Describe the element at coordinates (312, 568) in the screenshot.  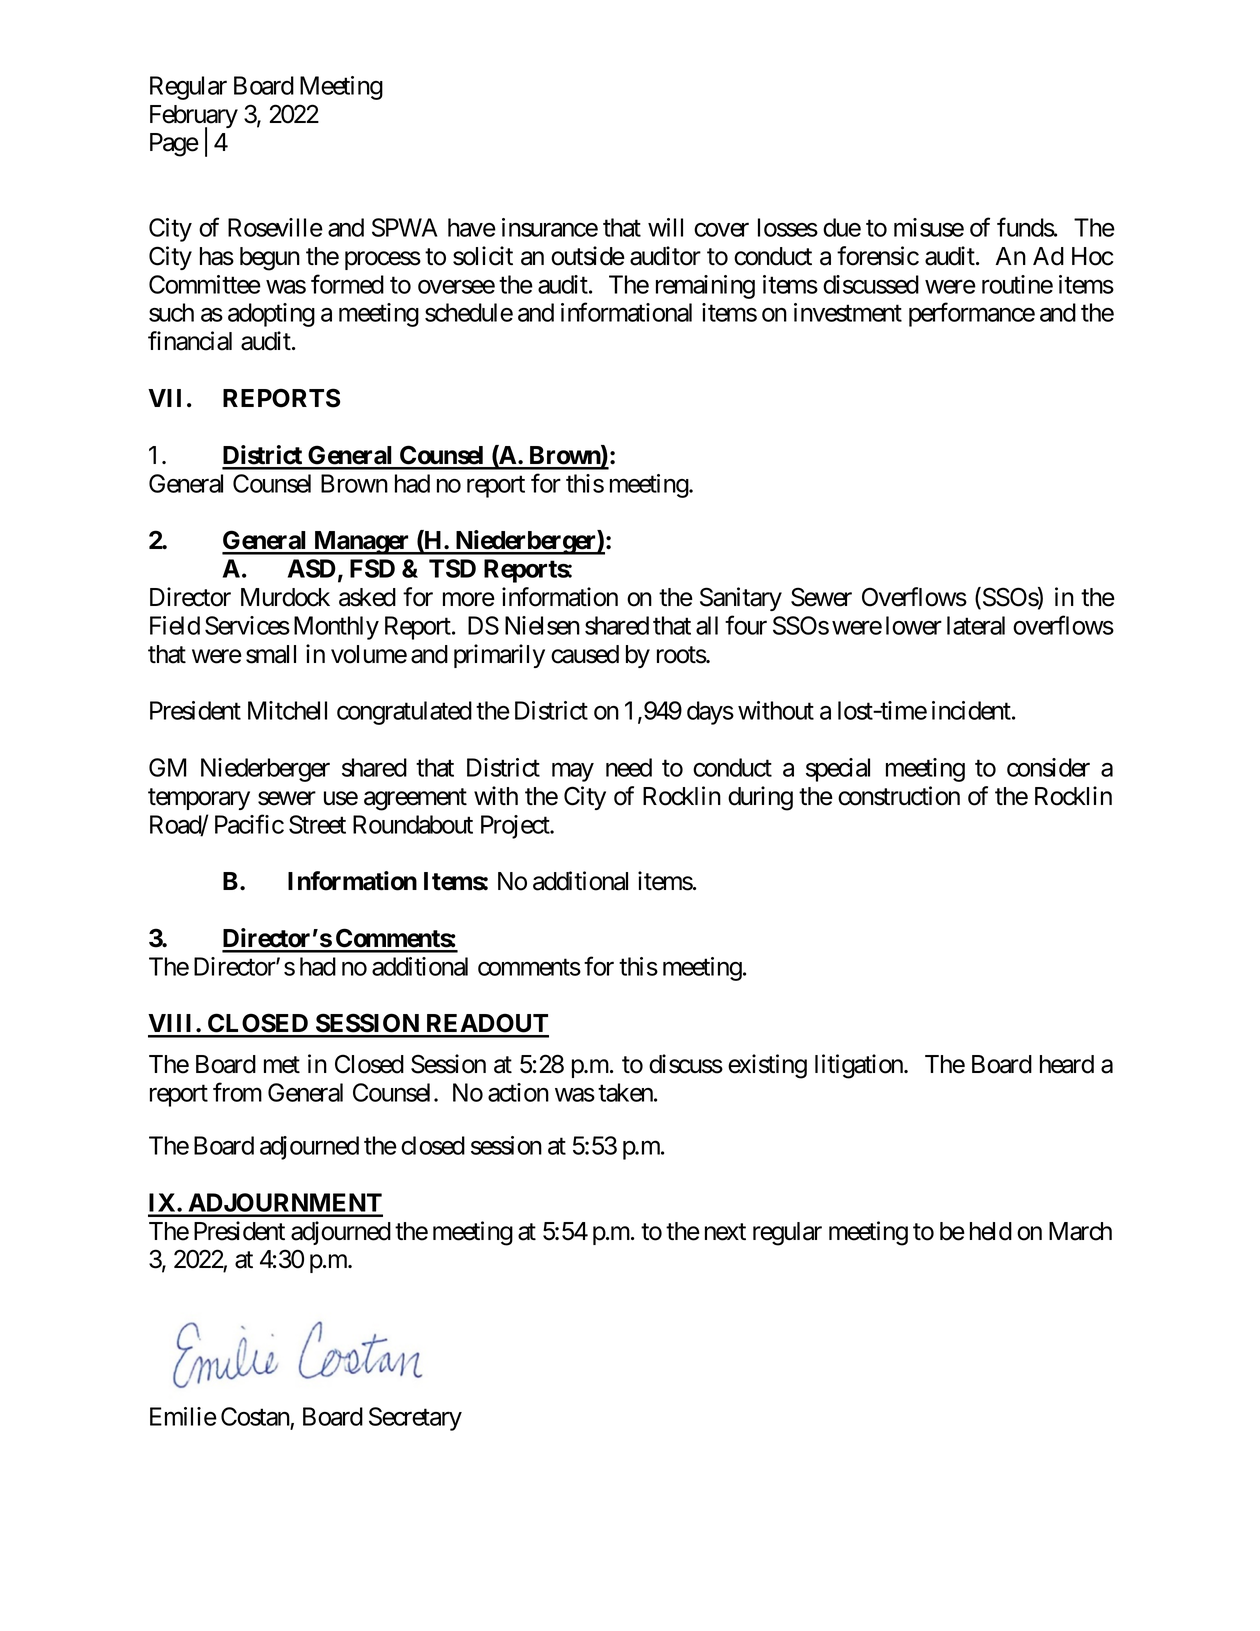
I see `ASD` at that location.
